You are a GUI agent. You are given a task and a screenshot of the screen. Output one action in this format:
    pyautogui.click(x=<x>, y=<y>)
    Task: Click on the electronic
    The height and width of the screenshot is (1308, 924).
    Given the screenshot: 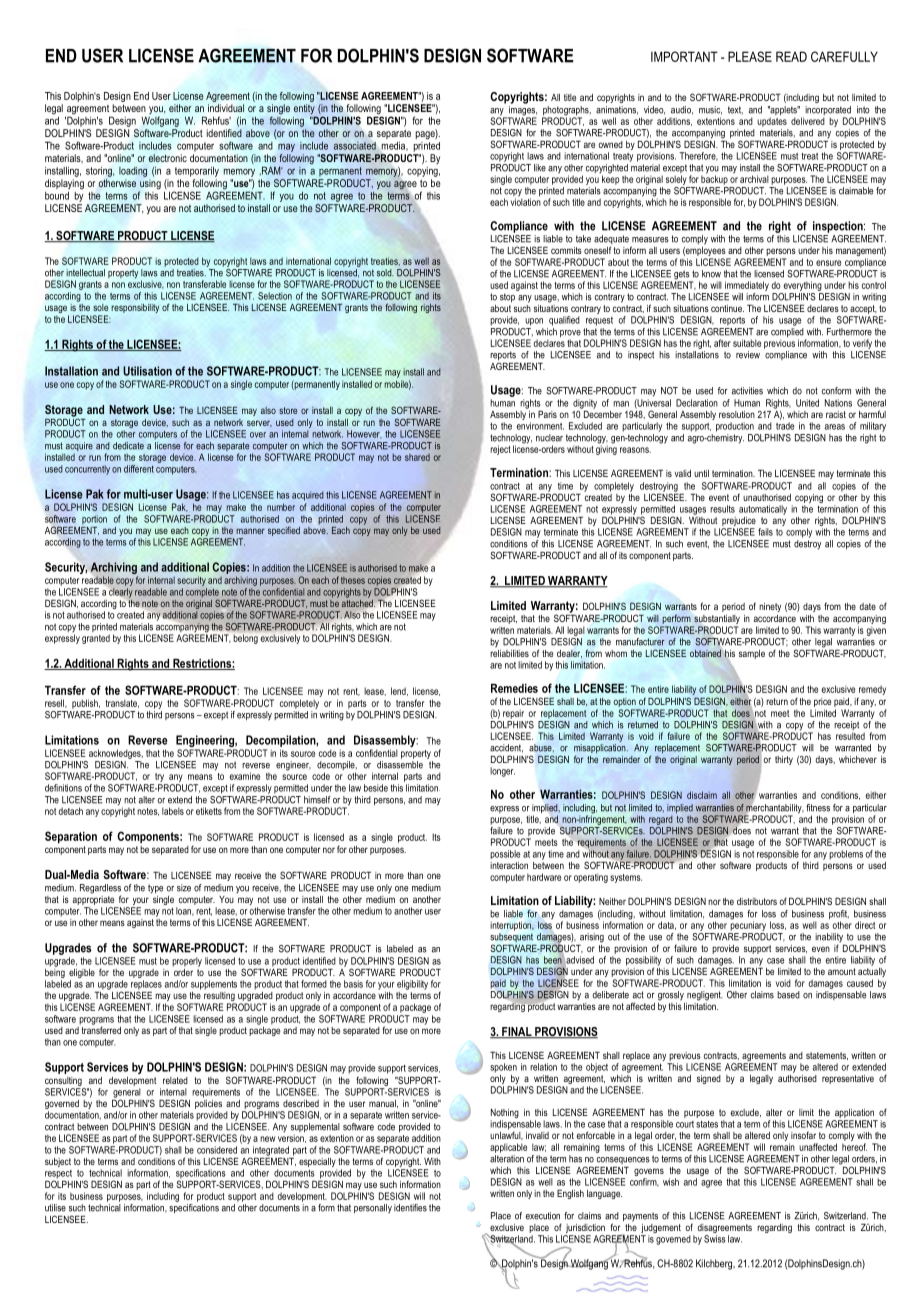 What is the action you would take?
    pyautogui.click(x=167, y=158)
